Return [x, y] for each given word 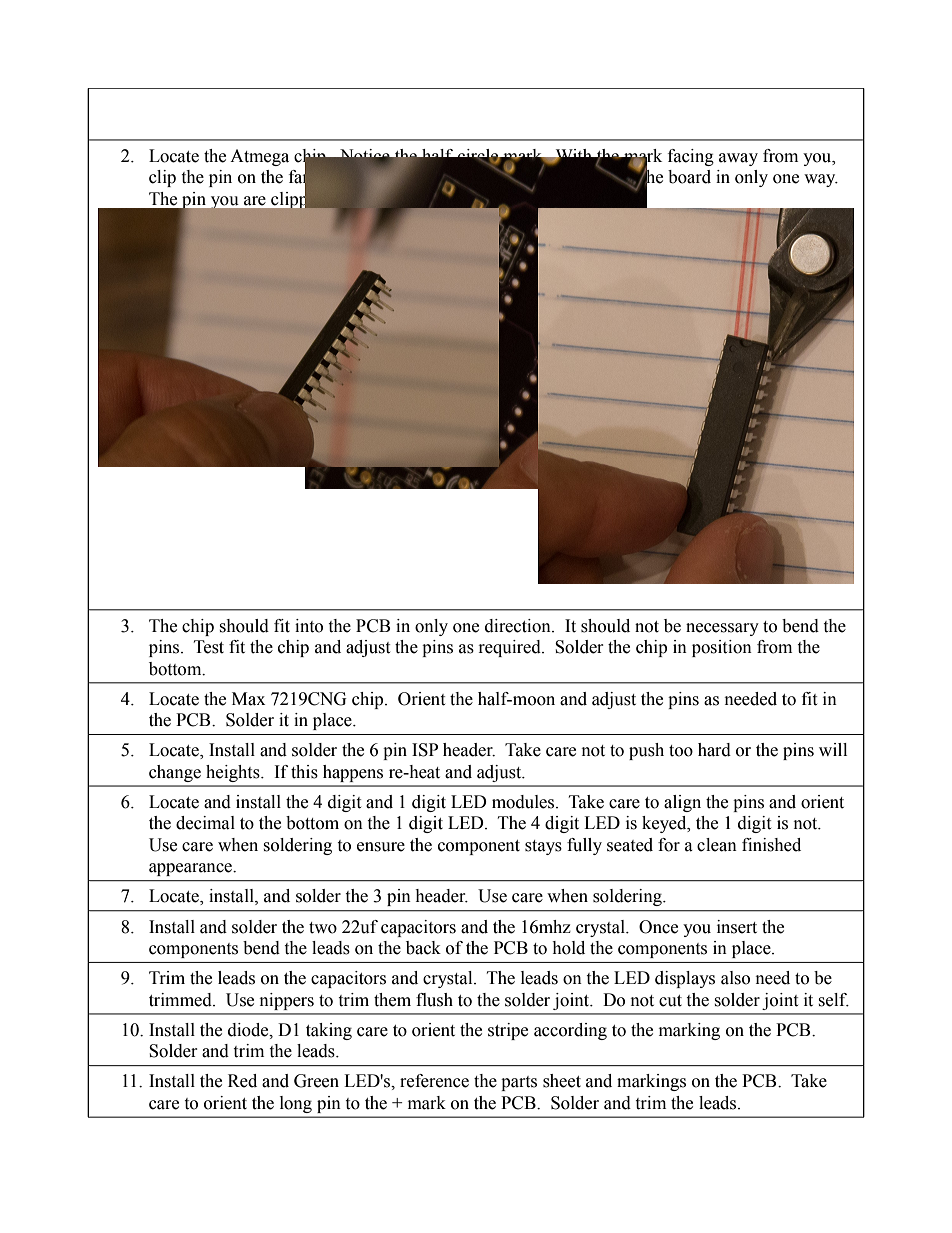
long [296, 1104]
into [309, 626]
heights [234, 773]
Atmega [259, 157]
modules [524, 802]
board [689, 177]
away [738, 159]
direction [519, 626]
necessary [722, 629]
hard [714, 750]
